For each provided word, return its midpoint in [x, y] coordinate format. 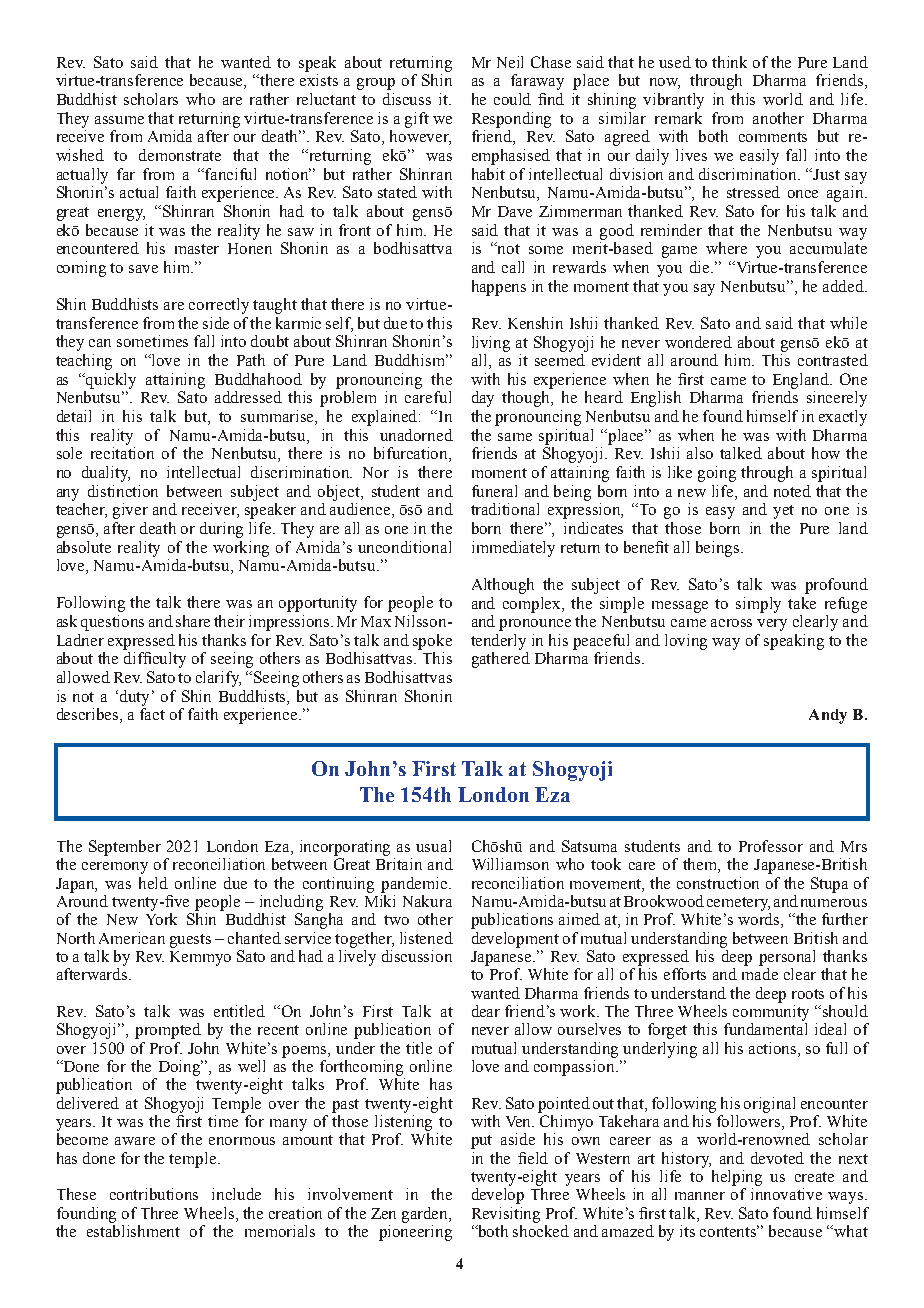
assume [119, 120]
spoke [432, 642]
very [772, 625]
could [512, 99]
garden [426, 1215]
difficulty [155, 660]
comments [773, 137]
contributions [154, 1194]
